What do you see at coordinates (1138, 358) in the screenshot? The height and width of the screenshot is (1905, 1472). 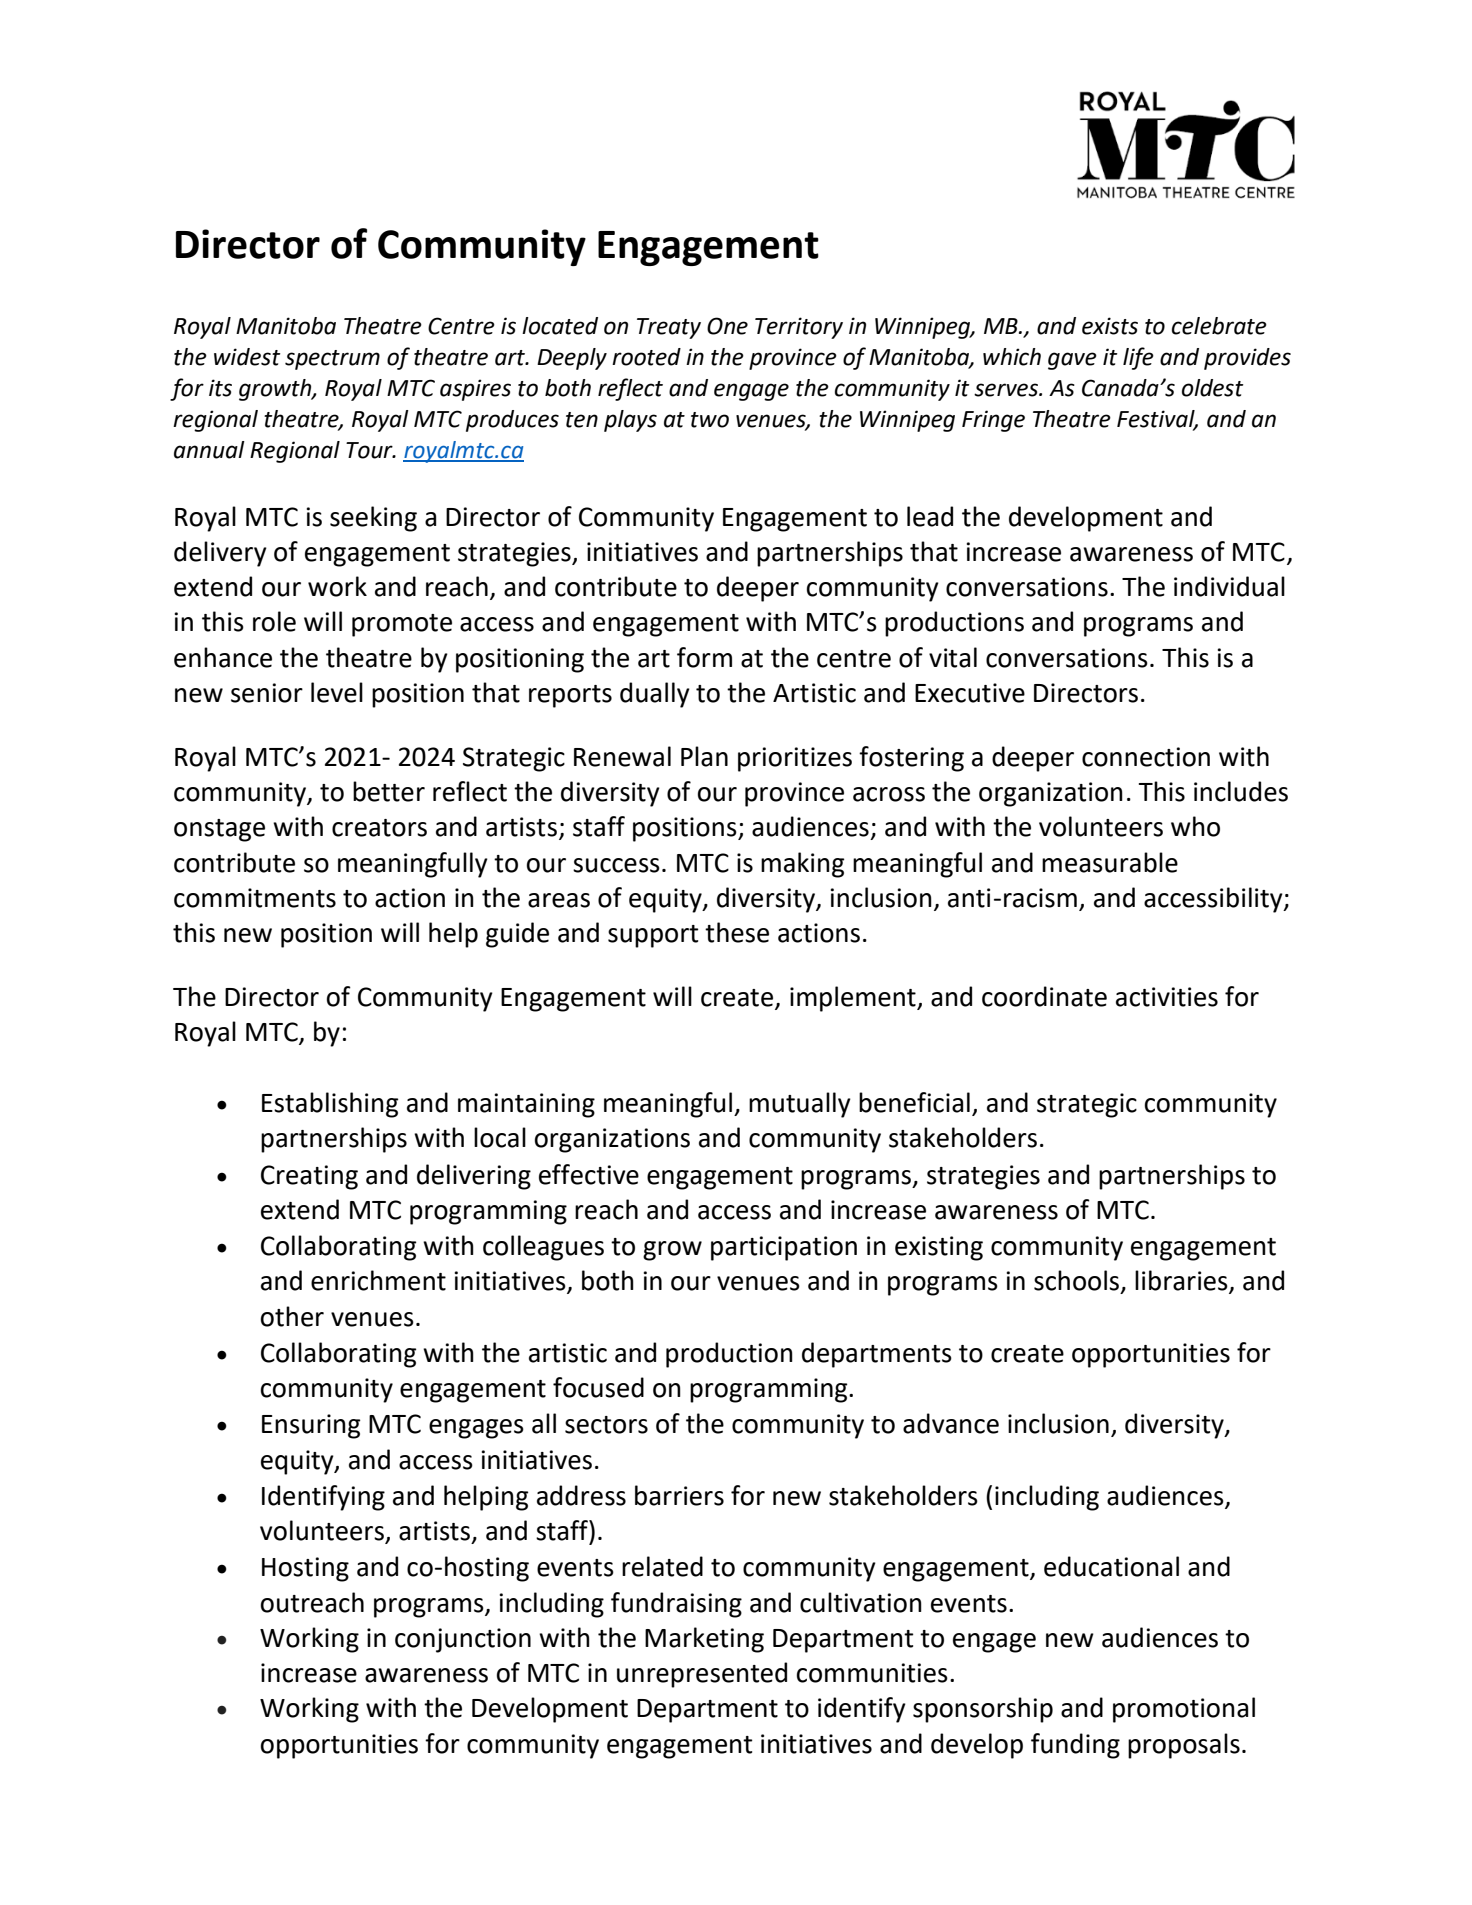 I see `life` at bounding box center [1138, 358].
